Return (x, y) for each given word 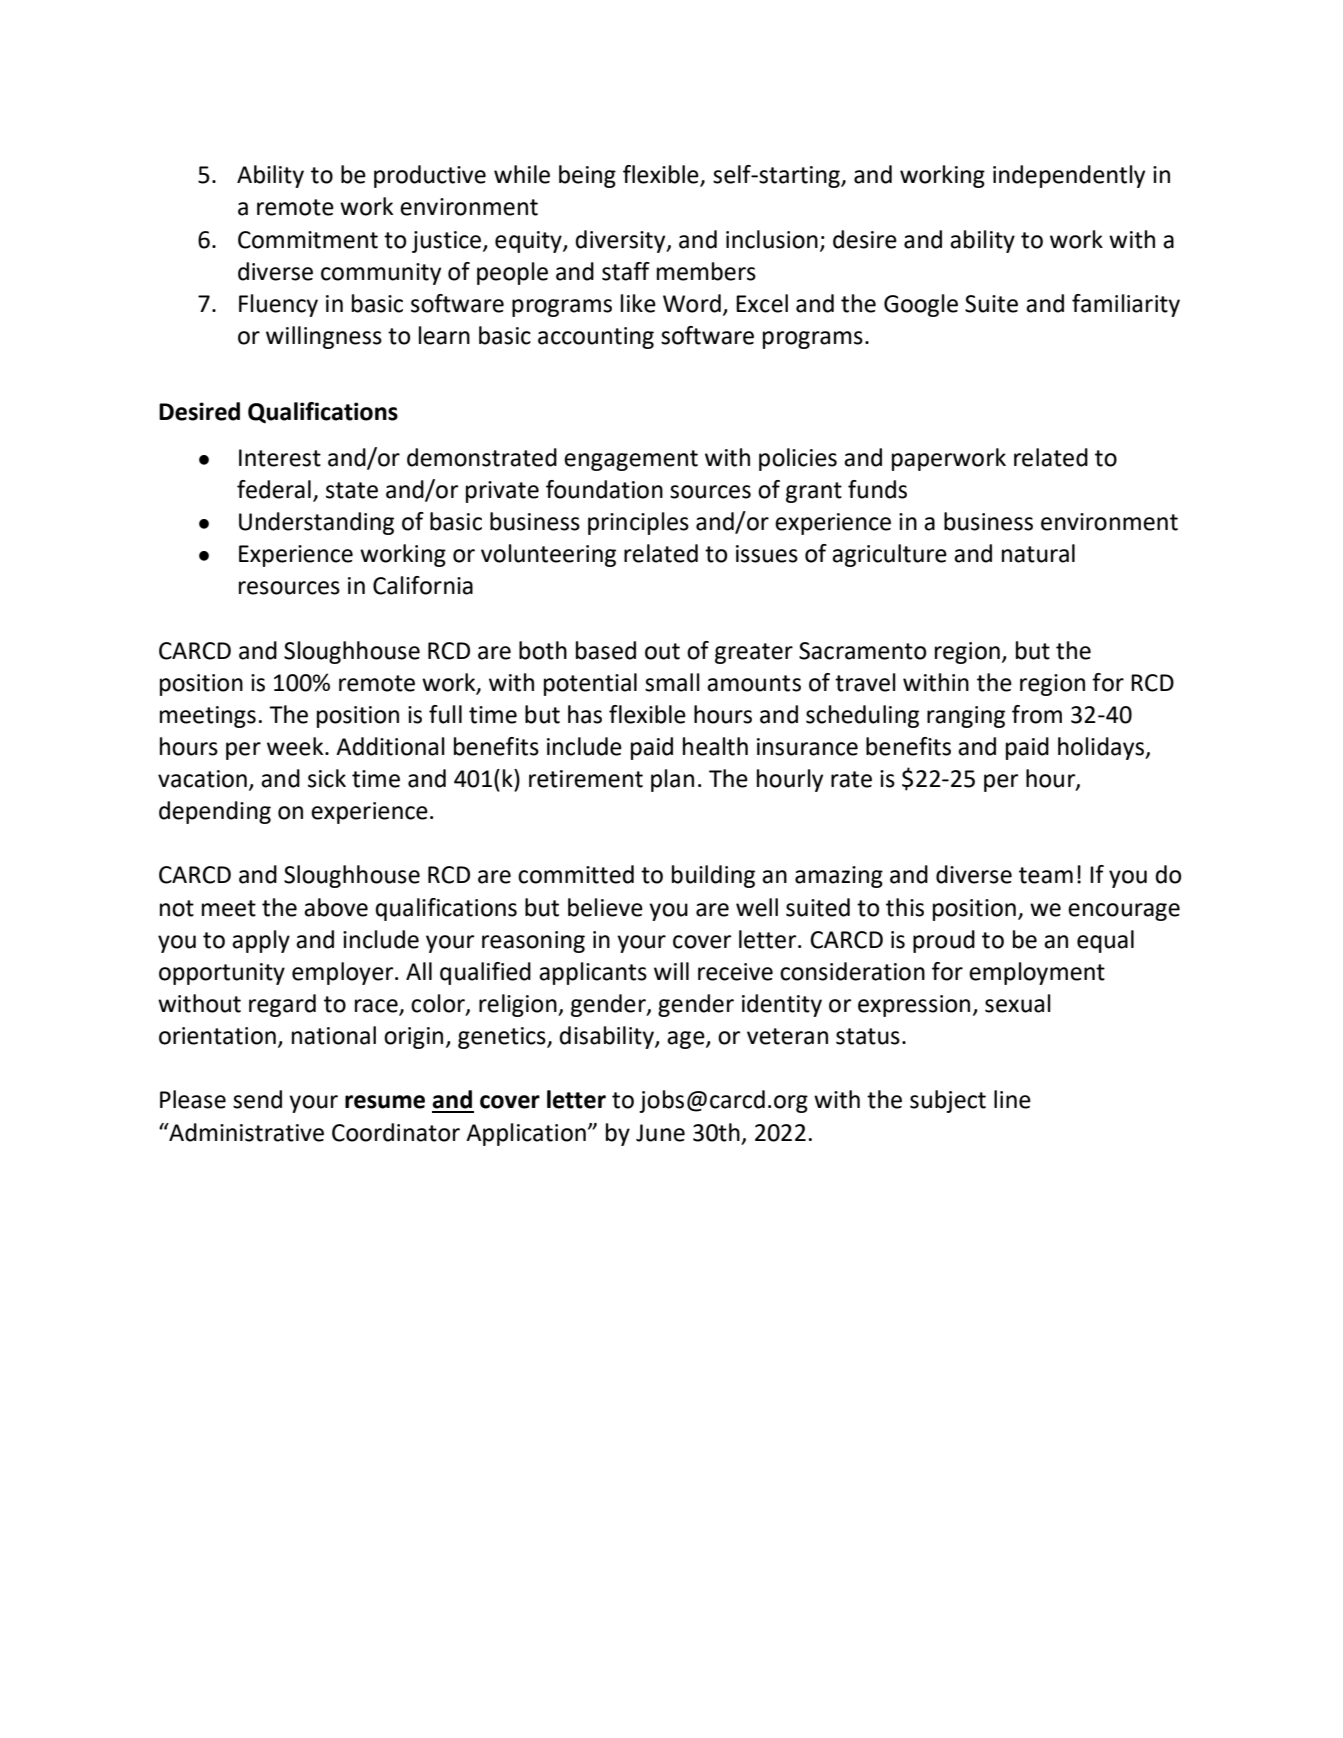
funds (877, 489)
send (257, 1099)
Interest (280, 458)
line (1012, 1099)
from (1037, 714)
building (713, 876)
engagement (631, 460)
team (1046, 875)
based (606, 650)
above (336, 907)
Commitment (308, 240)
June (660, 1133)
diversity (621, 241)
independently (1069, 176)
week (296, 746)
